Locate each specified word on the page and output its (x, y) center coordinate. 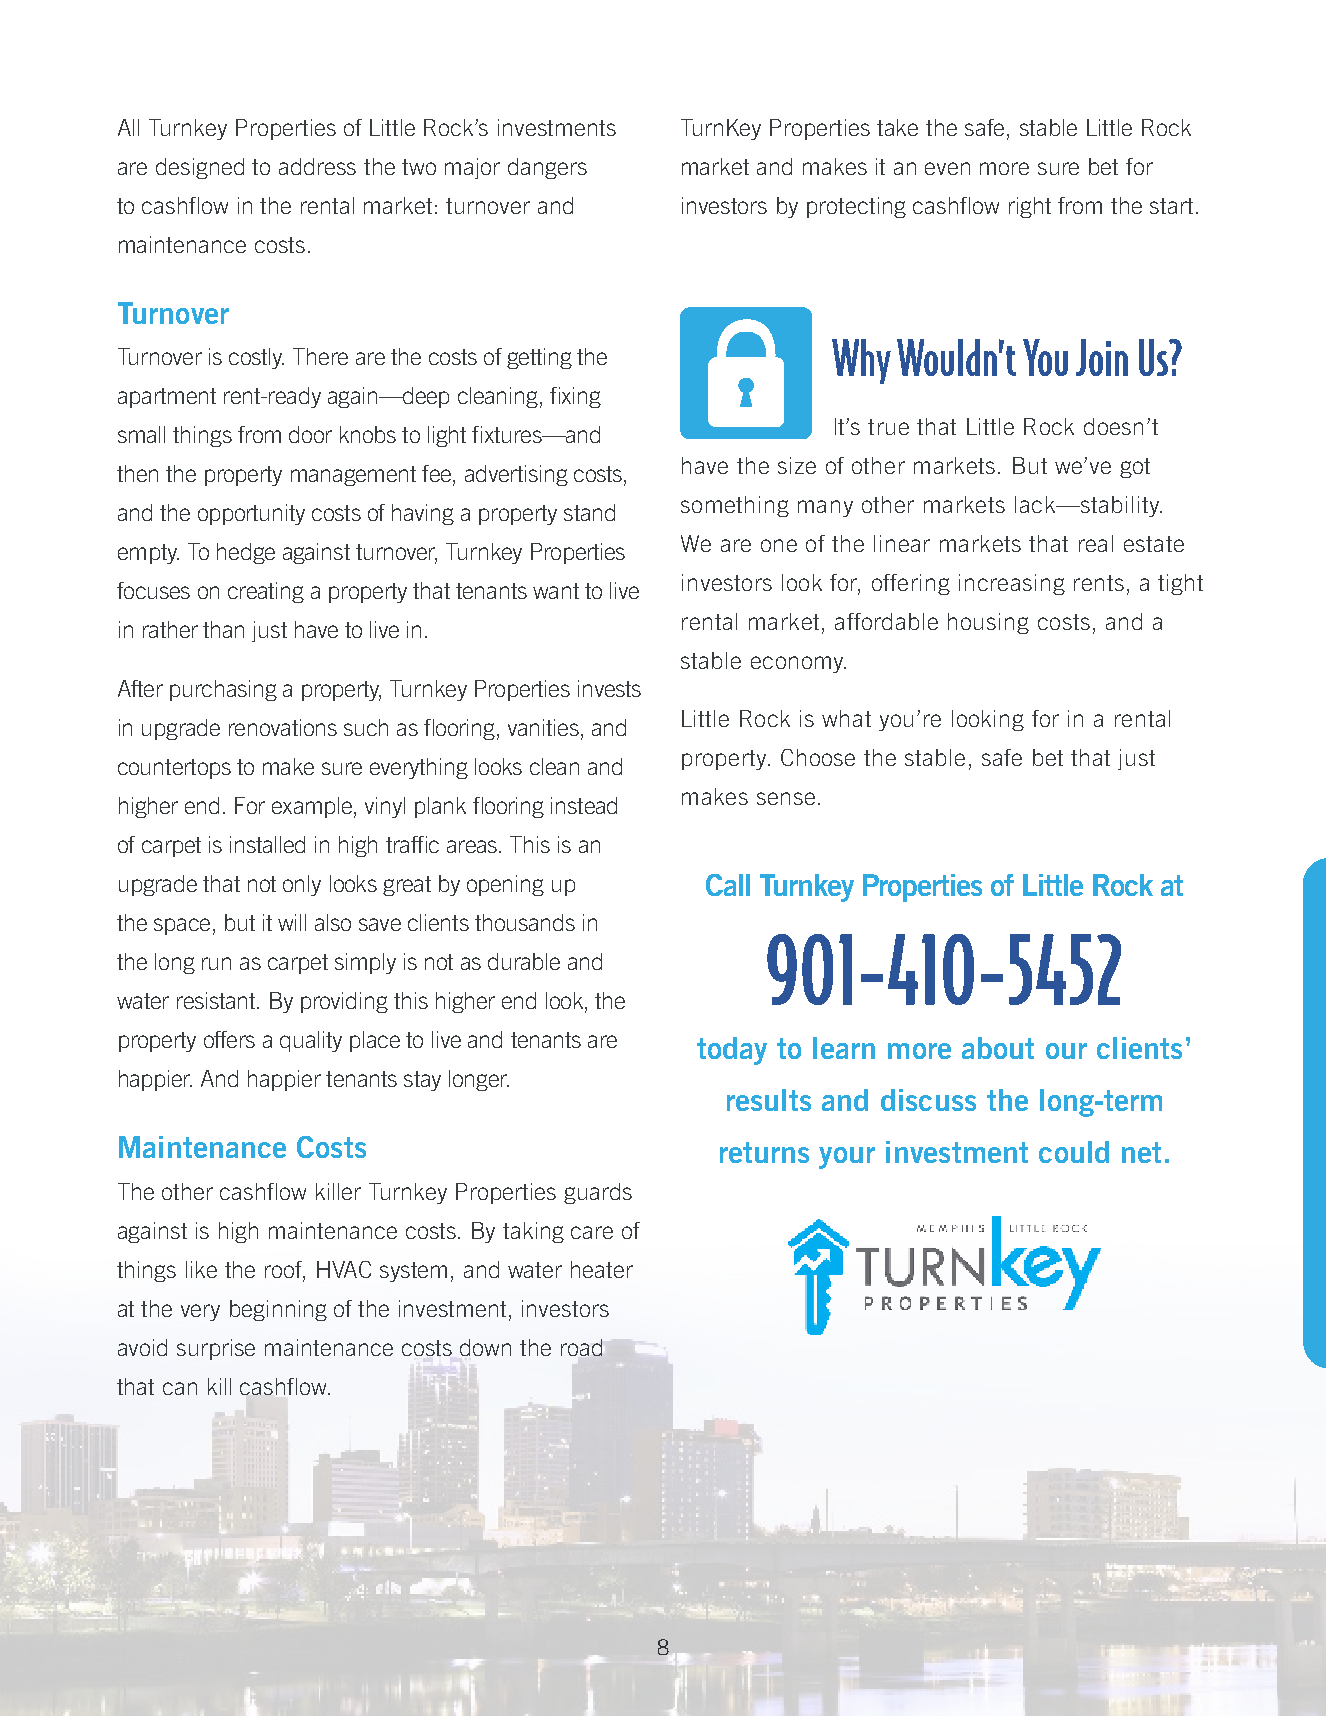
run (216, 963)
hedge (246, 553)
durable (524, 961)
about (998, 1048)
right (1030, 207)
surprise (216, 1349)
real (1096, 543)
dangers (547, 168)
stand (589, 512)
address (317, 166)
